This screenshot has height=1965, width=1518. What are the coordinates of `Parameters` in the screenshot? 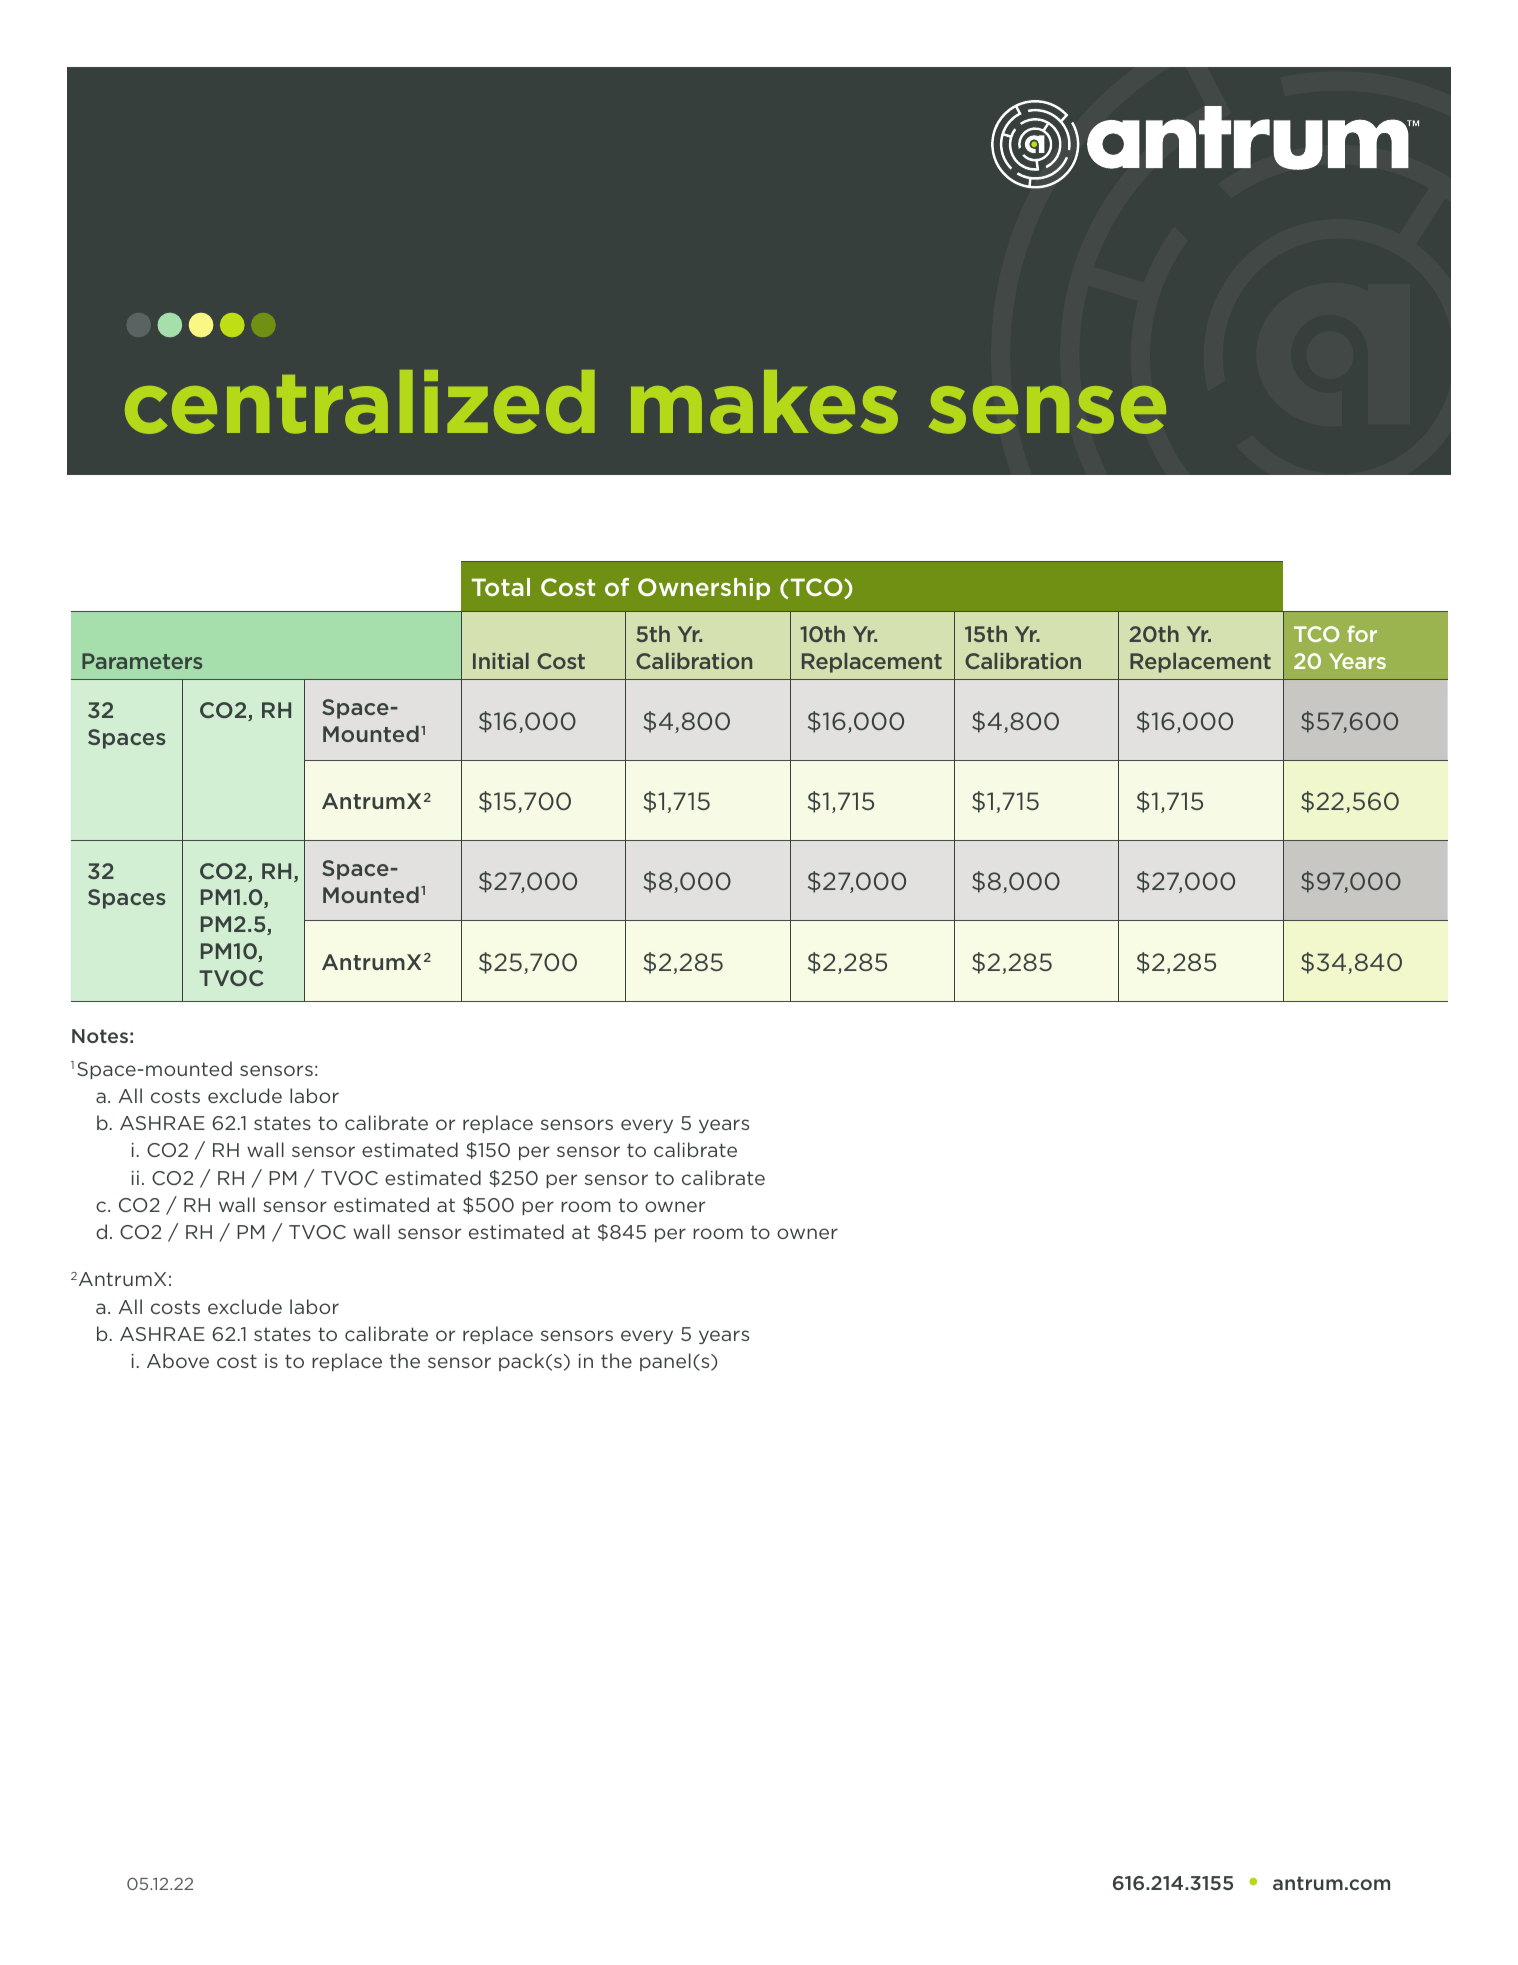 It's located at (142, 661).
